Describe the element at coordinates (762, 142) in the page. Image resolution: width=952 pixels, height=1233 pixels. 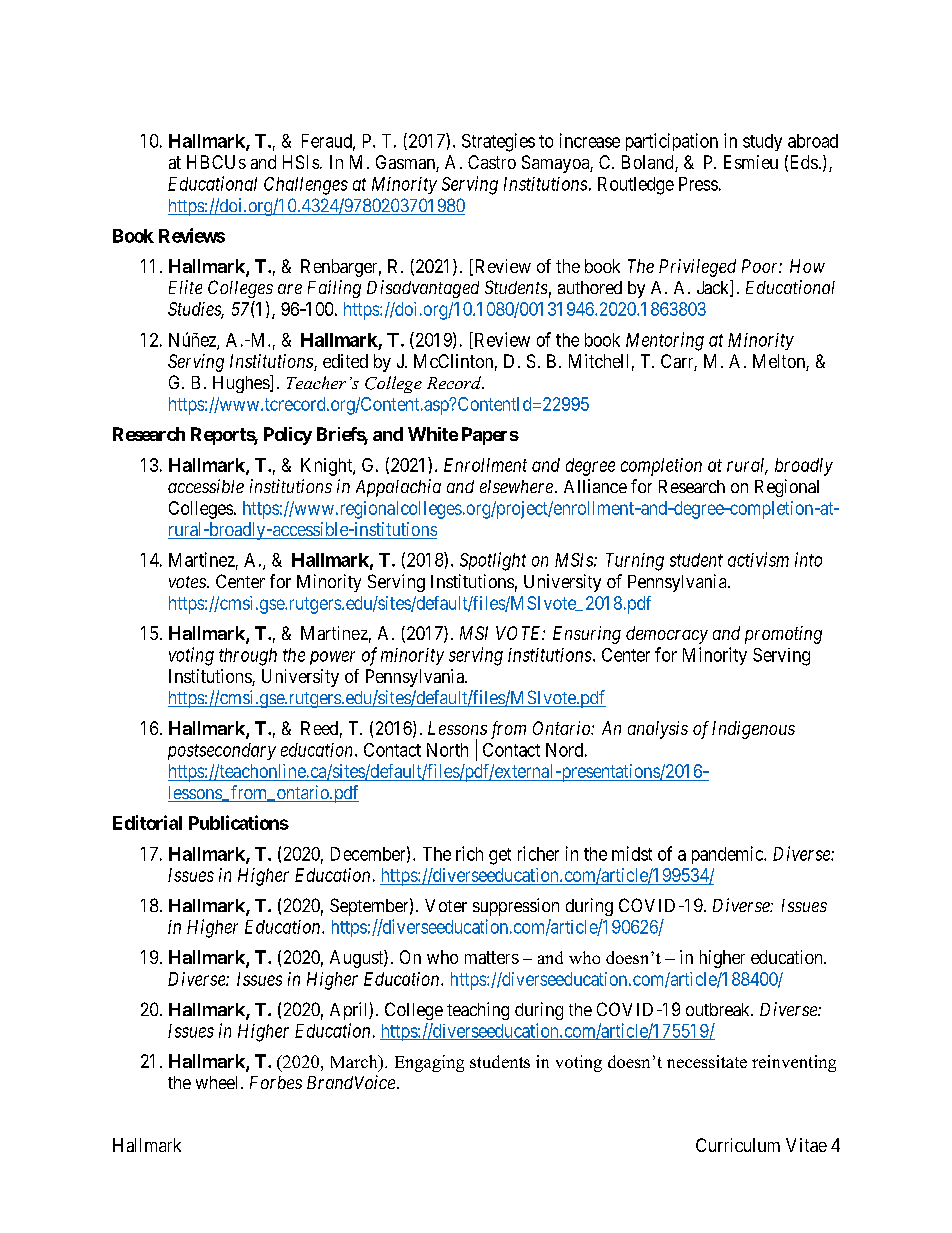
I see `study` at that location.
